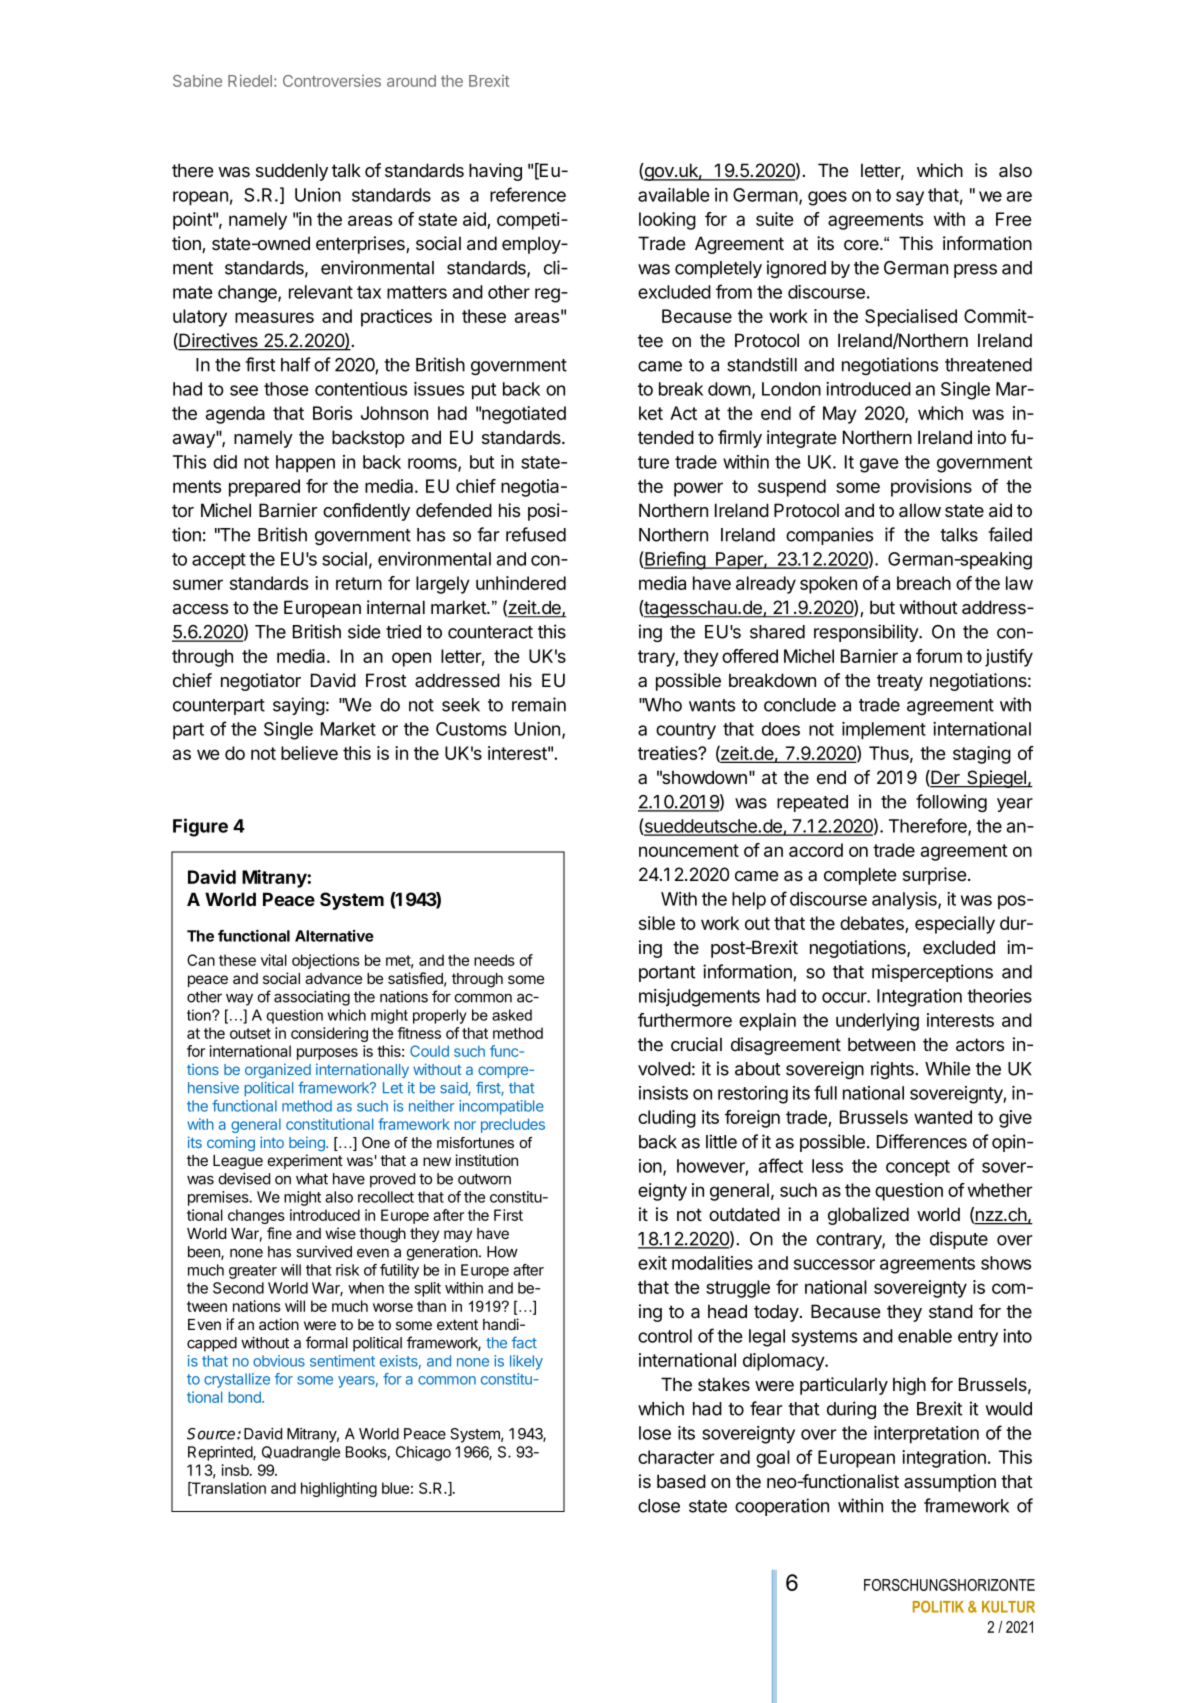  What do you see at coordinates (827, 198) in the screenshot?
I see `goes` at bounding box center [827, 198].
